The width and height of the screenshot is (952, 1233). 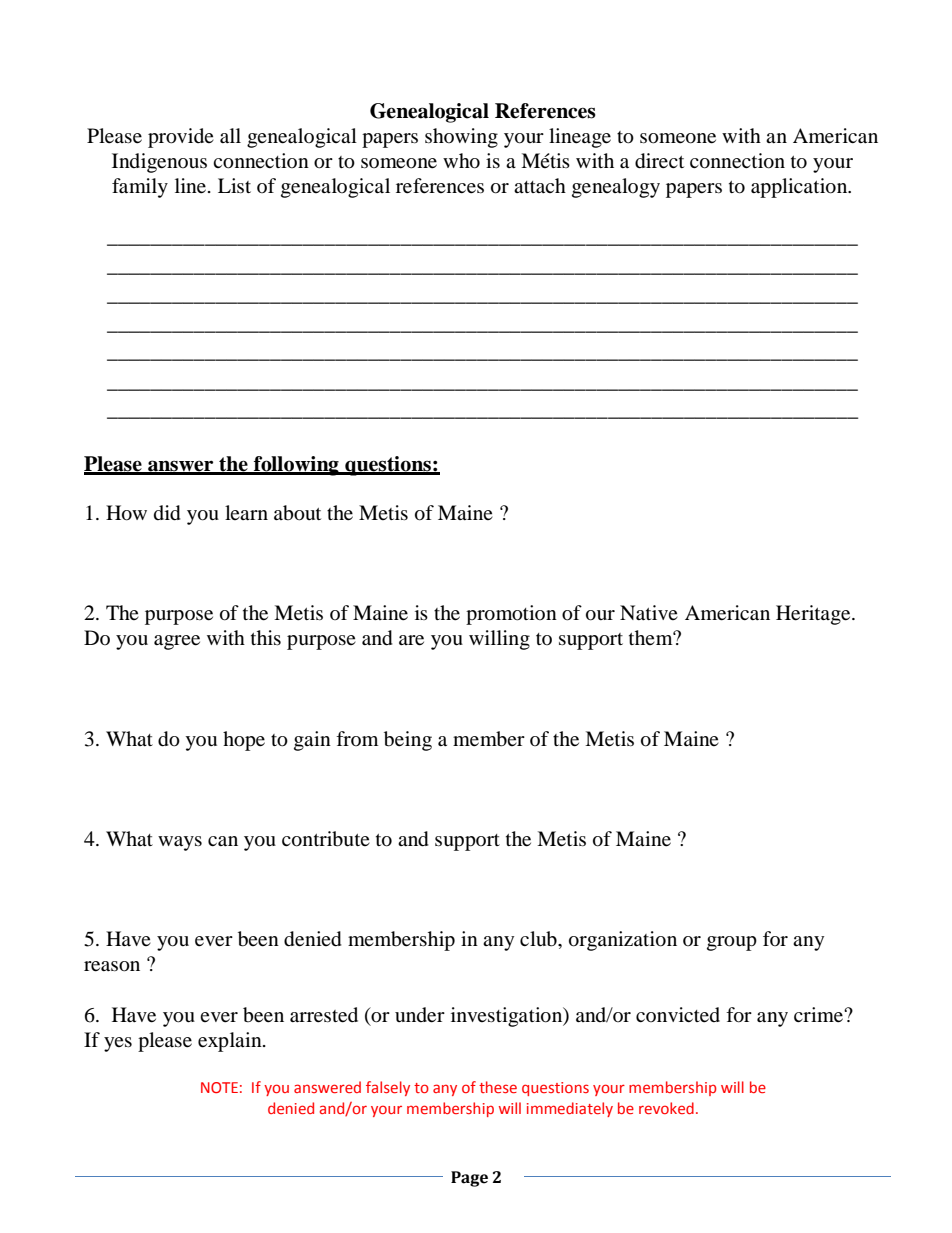 I want to click on about, so click(x=297, y=513).
